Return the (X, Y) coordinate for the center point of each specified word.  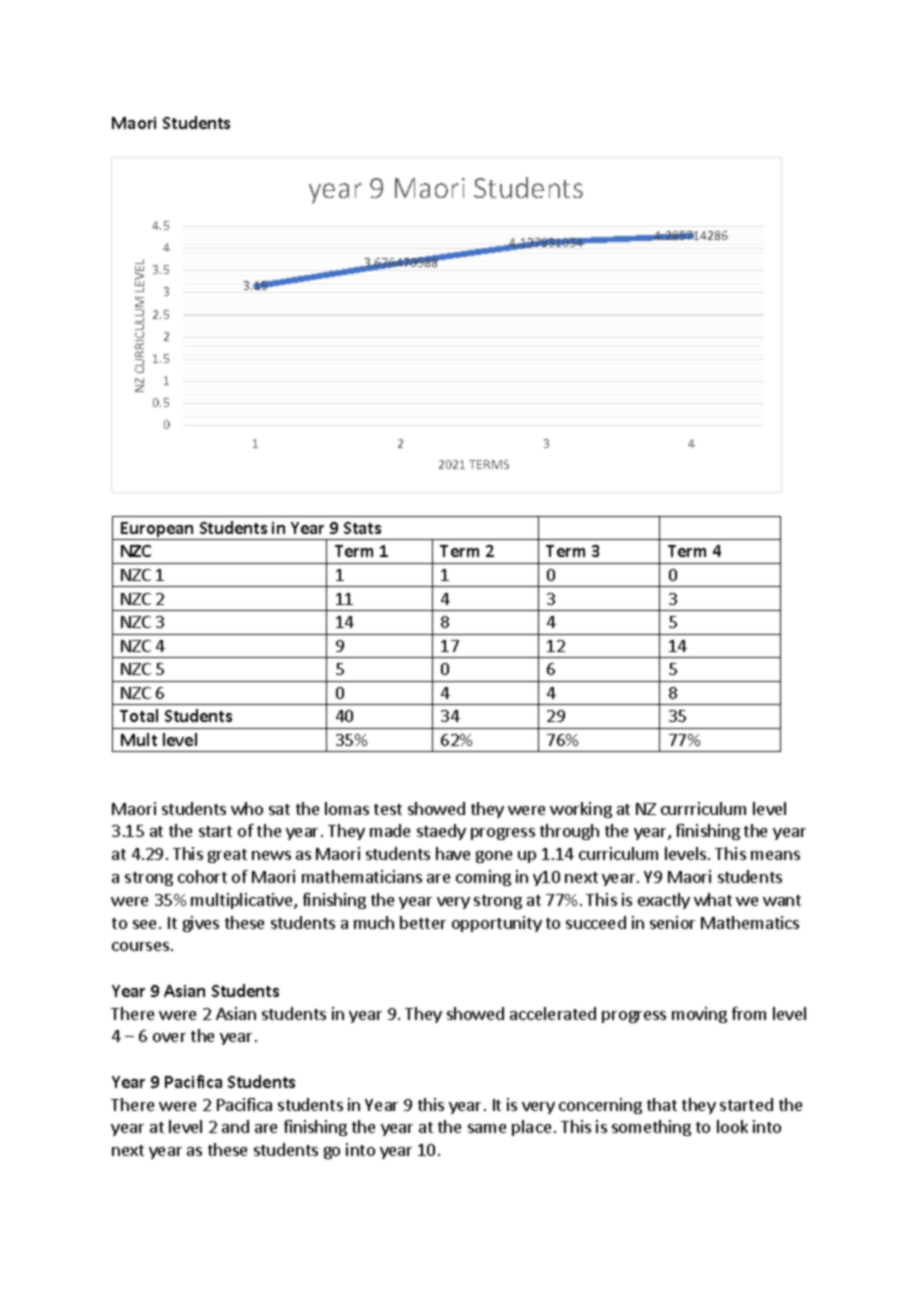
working (581, 810)
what (713, 899)
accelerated (553, 1013)
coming (483, 878)
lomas (347, 808)
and (235, 1126)
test (388, 809)
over (169, 1037)
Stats (362, 528)
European (157, 531)
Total (139, 715)
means (775, 855)
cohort (202, 876)
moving (699, 1015)
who (247, 808)
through (569, 832)
